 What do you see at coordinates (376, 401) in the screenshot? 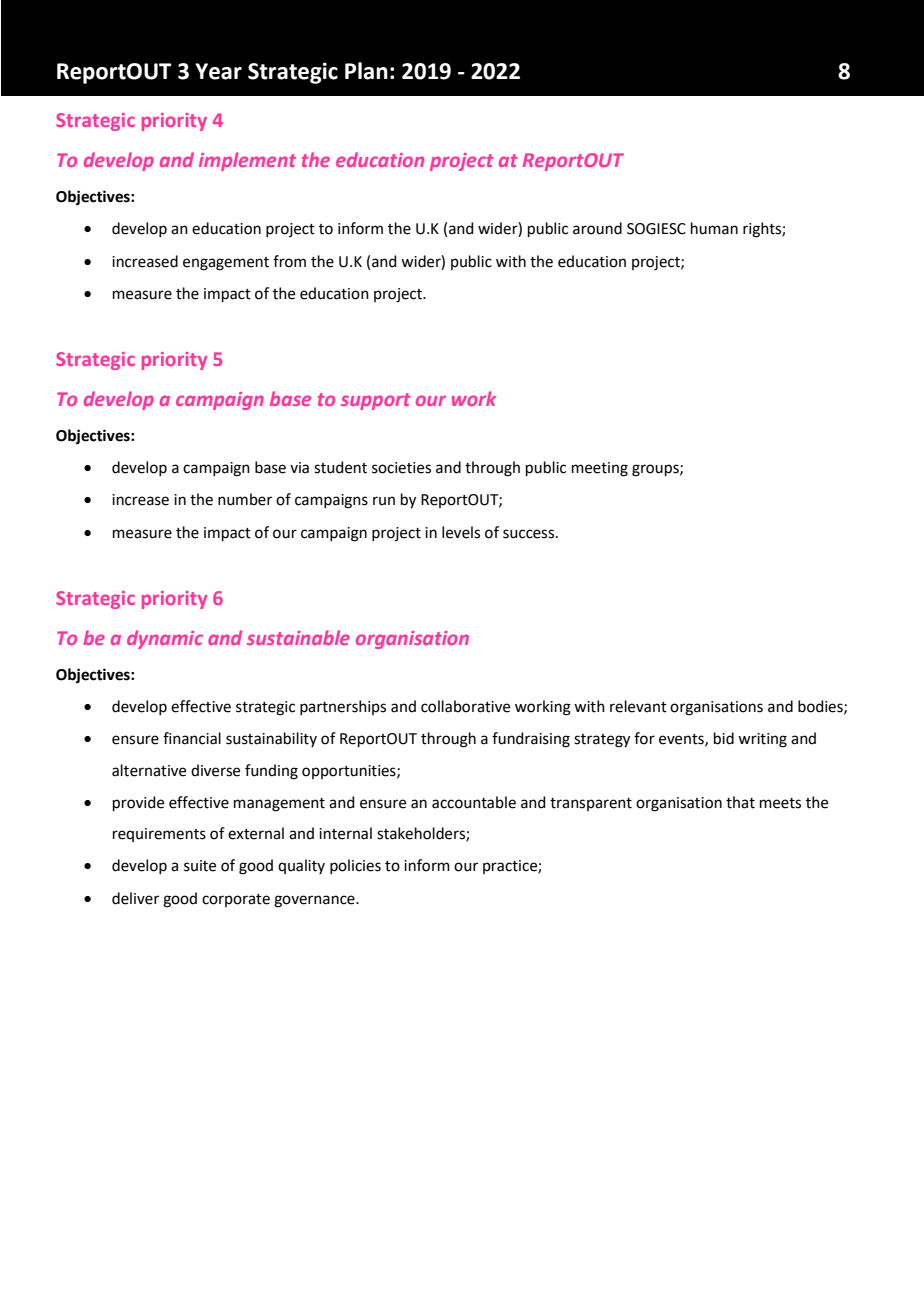
I see `support` at bounding box center [376, 401].
